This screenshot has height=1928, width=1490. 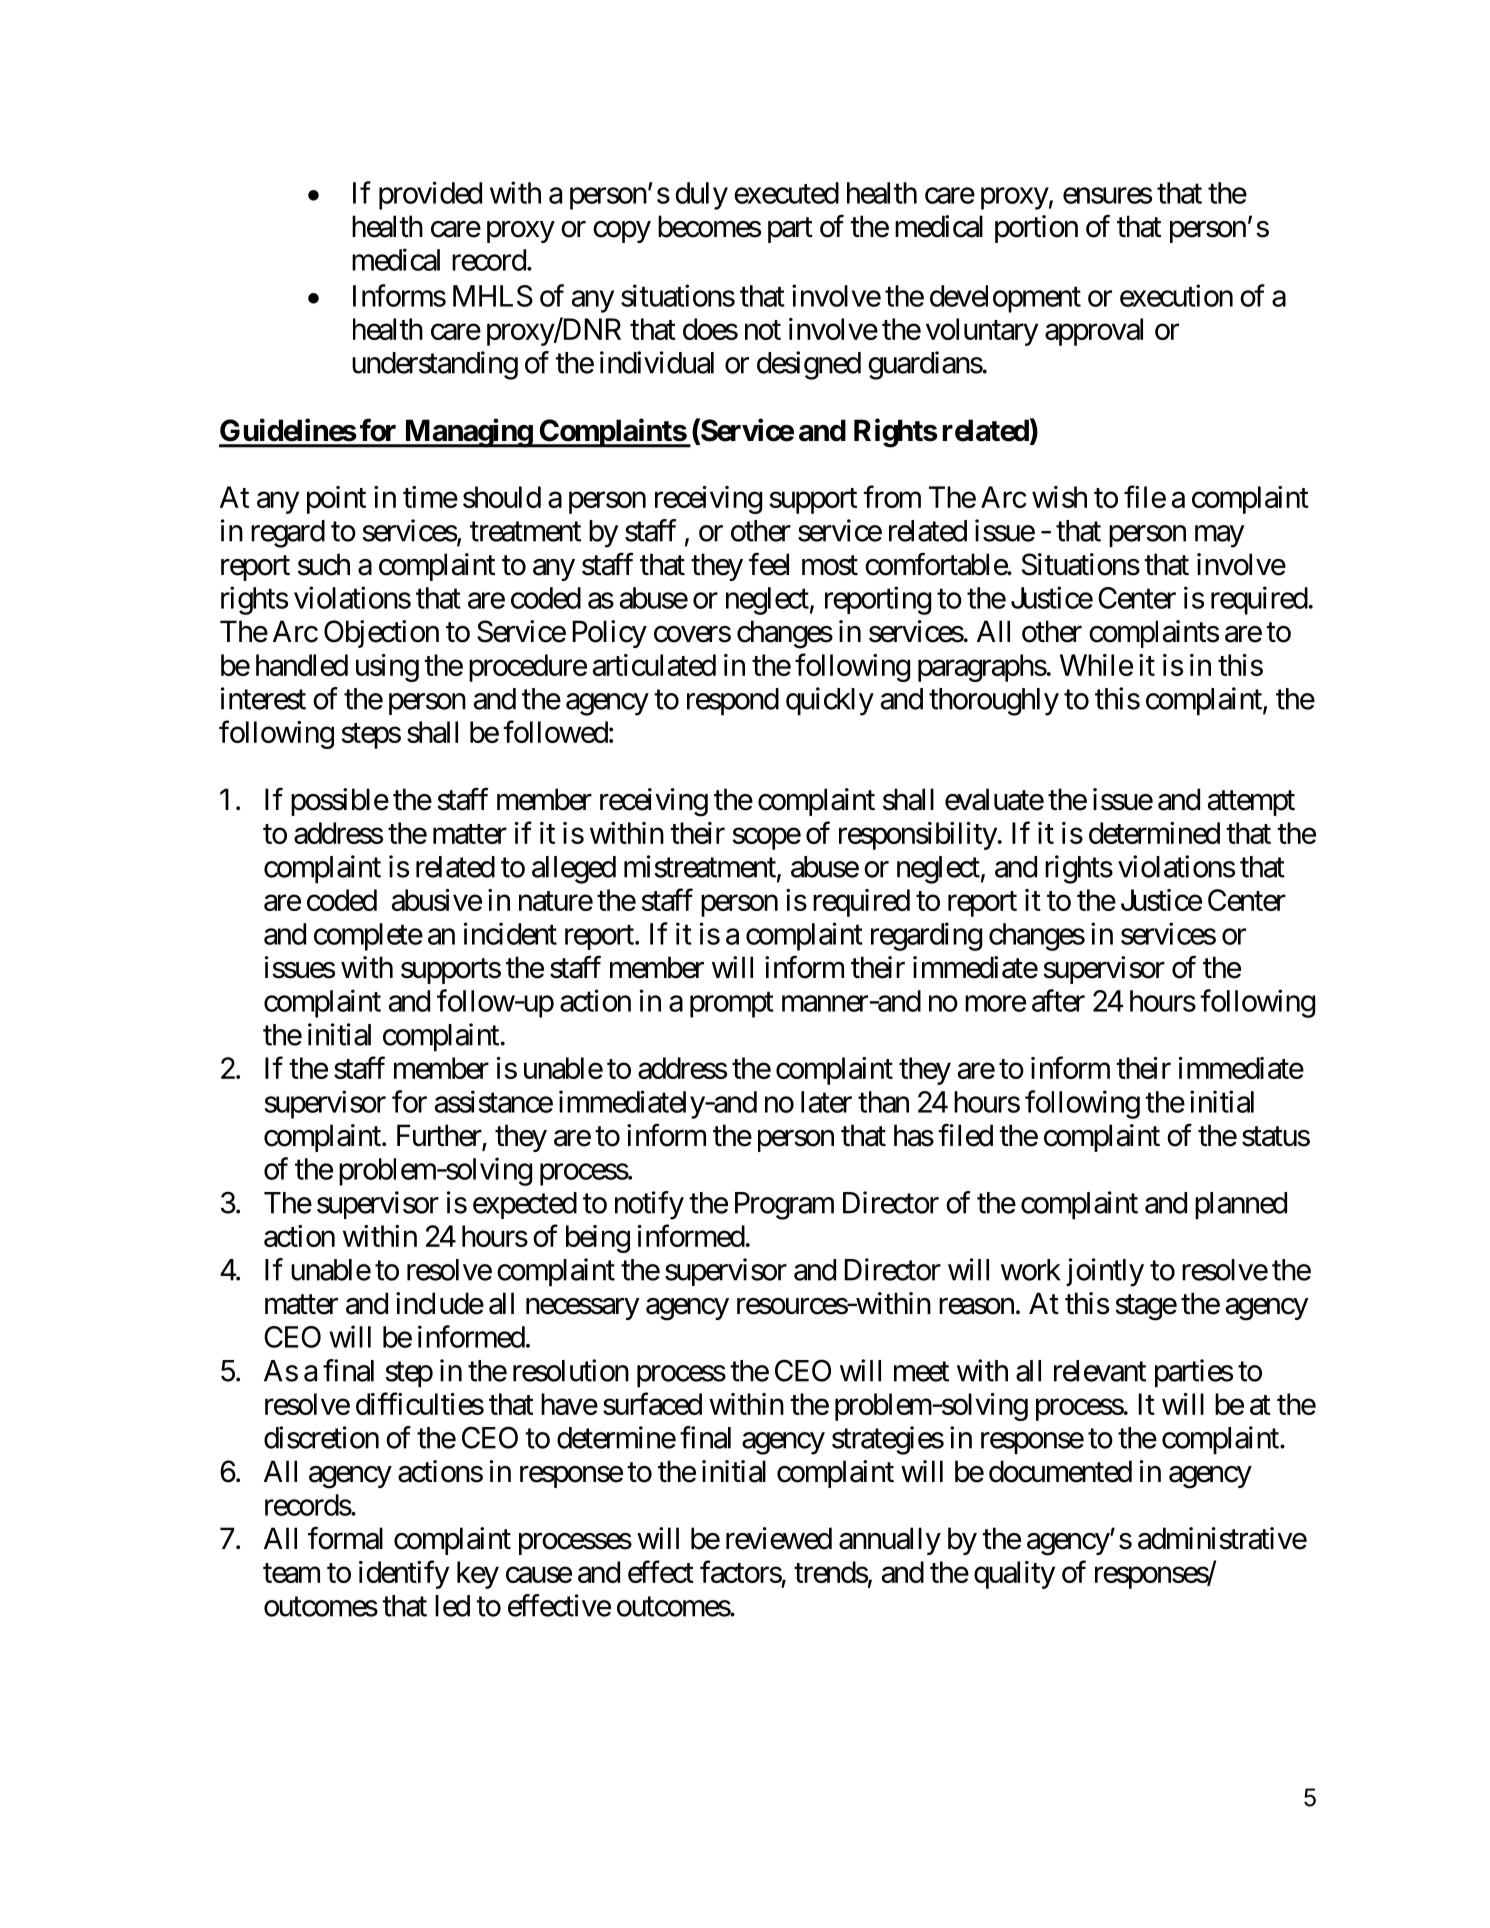 What do you see at coordinates (440, 1136) in the screenshot?
I see `Further` at bounding box center [440, 1136].
